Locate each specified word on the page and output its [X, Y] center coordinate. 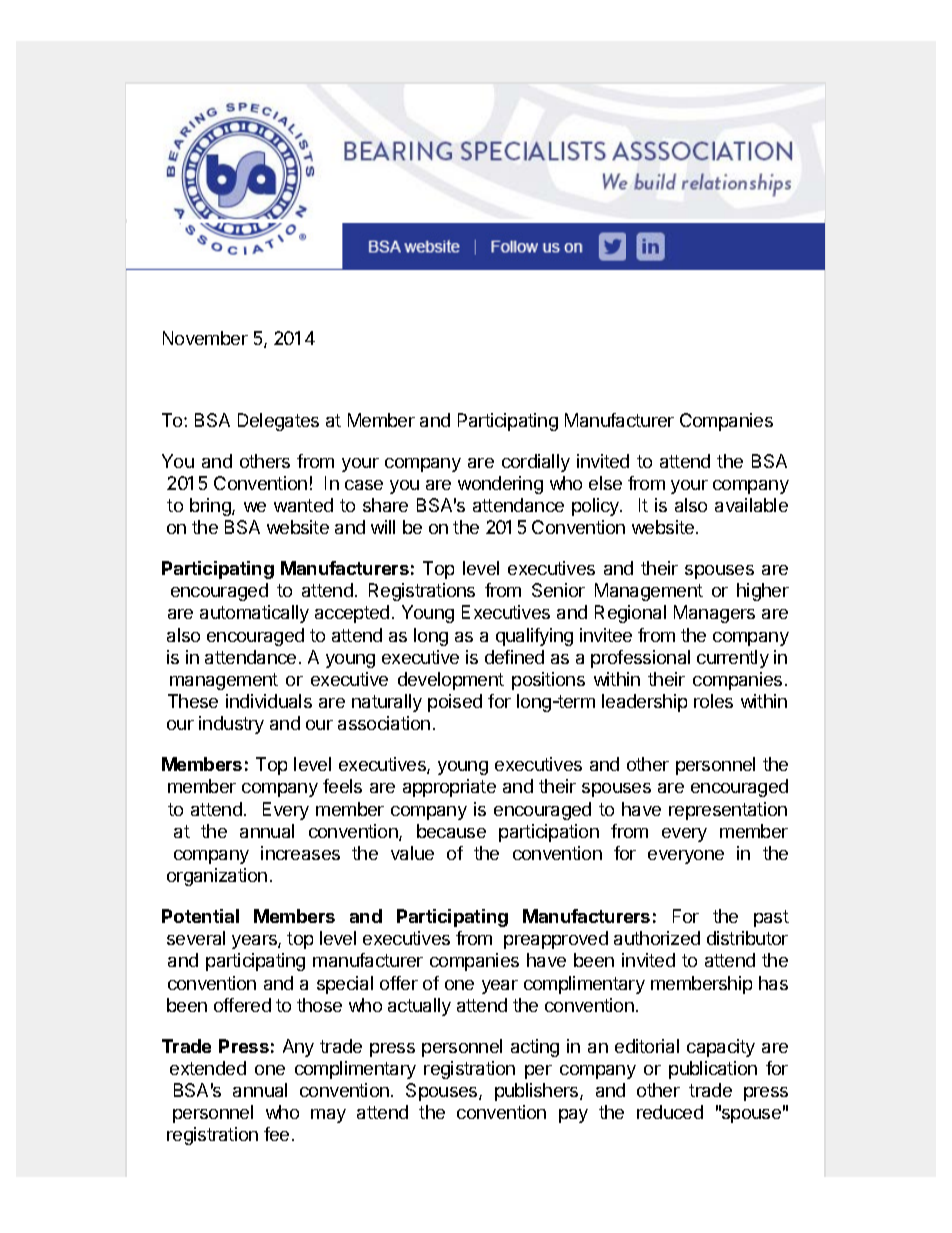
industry [231, 725]
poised [455, 703]
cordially [536, 463]
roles [713, 701]
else [605, 483]
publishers [538, 1092]
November [205, 338]
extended [208, 1068]
